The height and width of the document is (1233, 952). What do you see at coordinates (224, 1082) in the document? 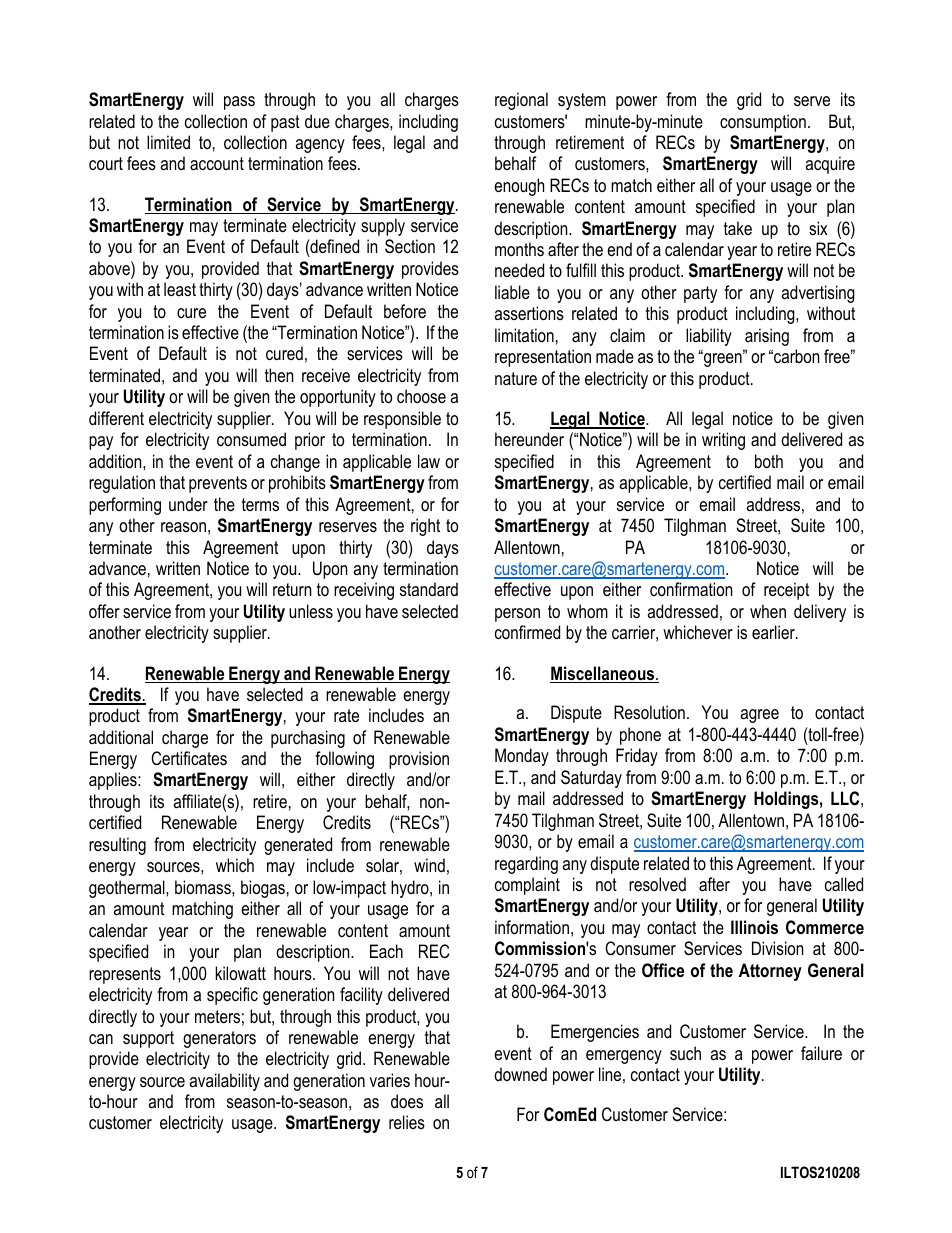
I see `availability` at bounding box center [224, 1082].
